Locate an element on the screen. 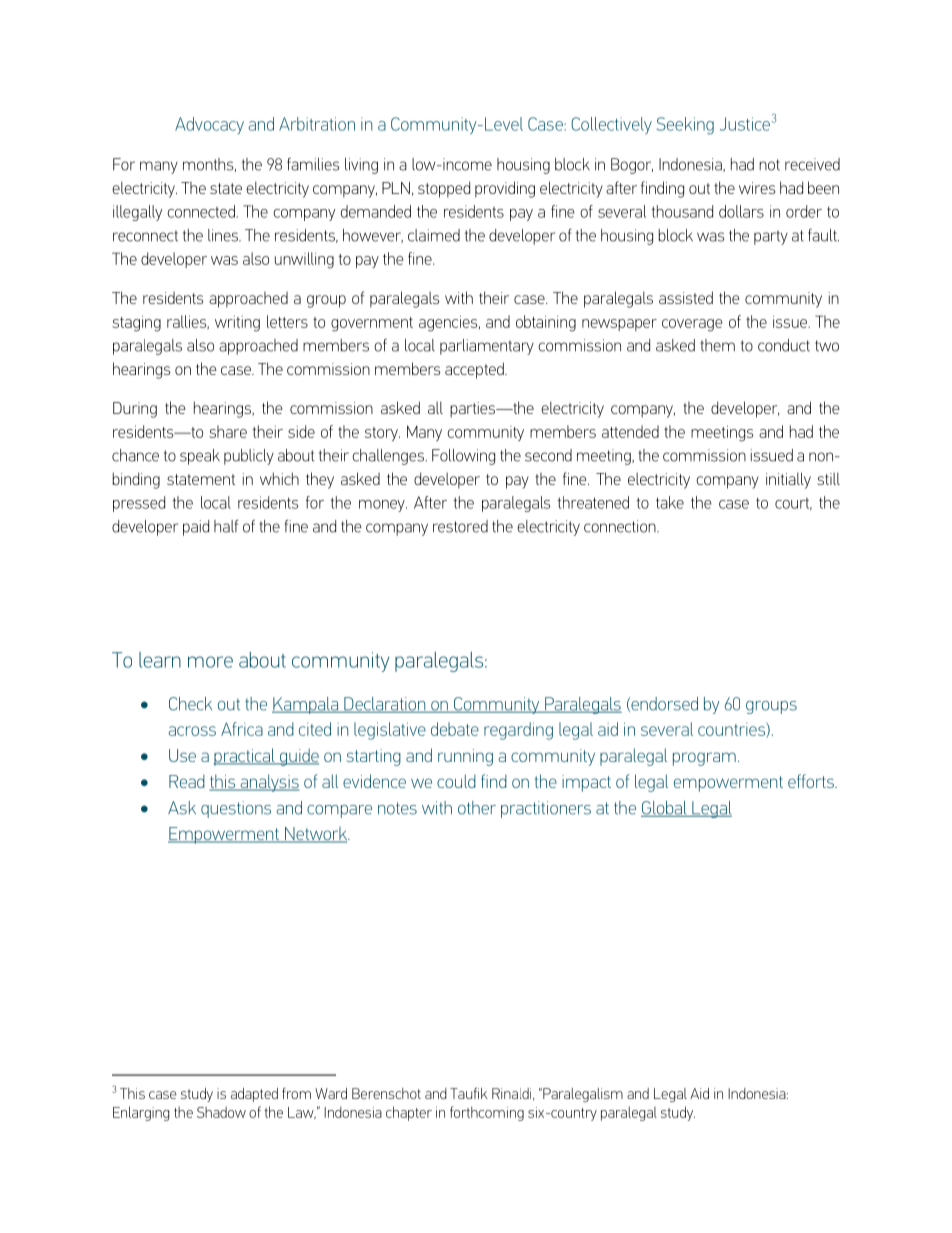 The height and width of the screenshot is (1233, 952). program is located at coordinates (704, 759).
